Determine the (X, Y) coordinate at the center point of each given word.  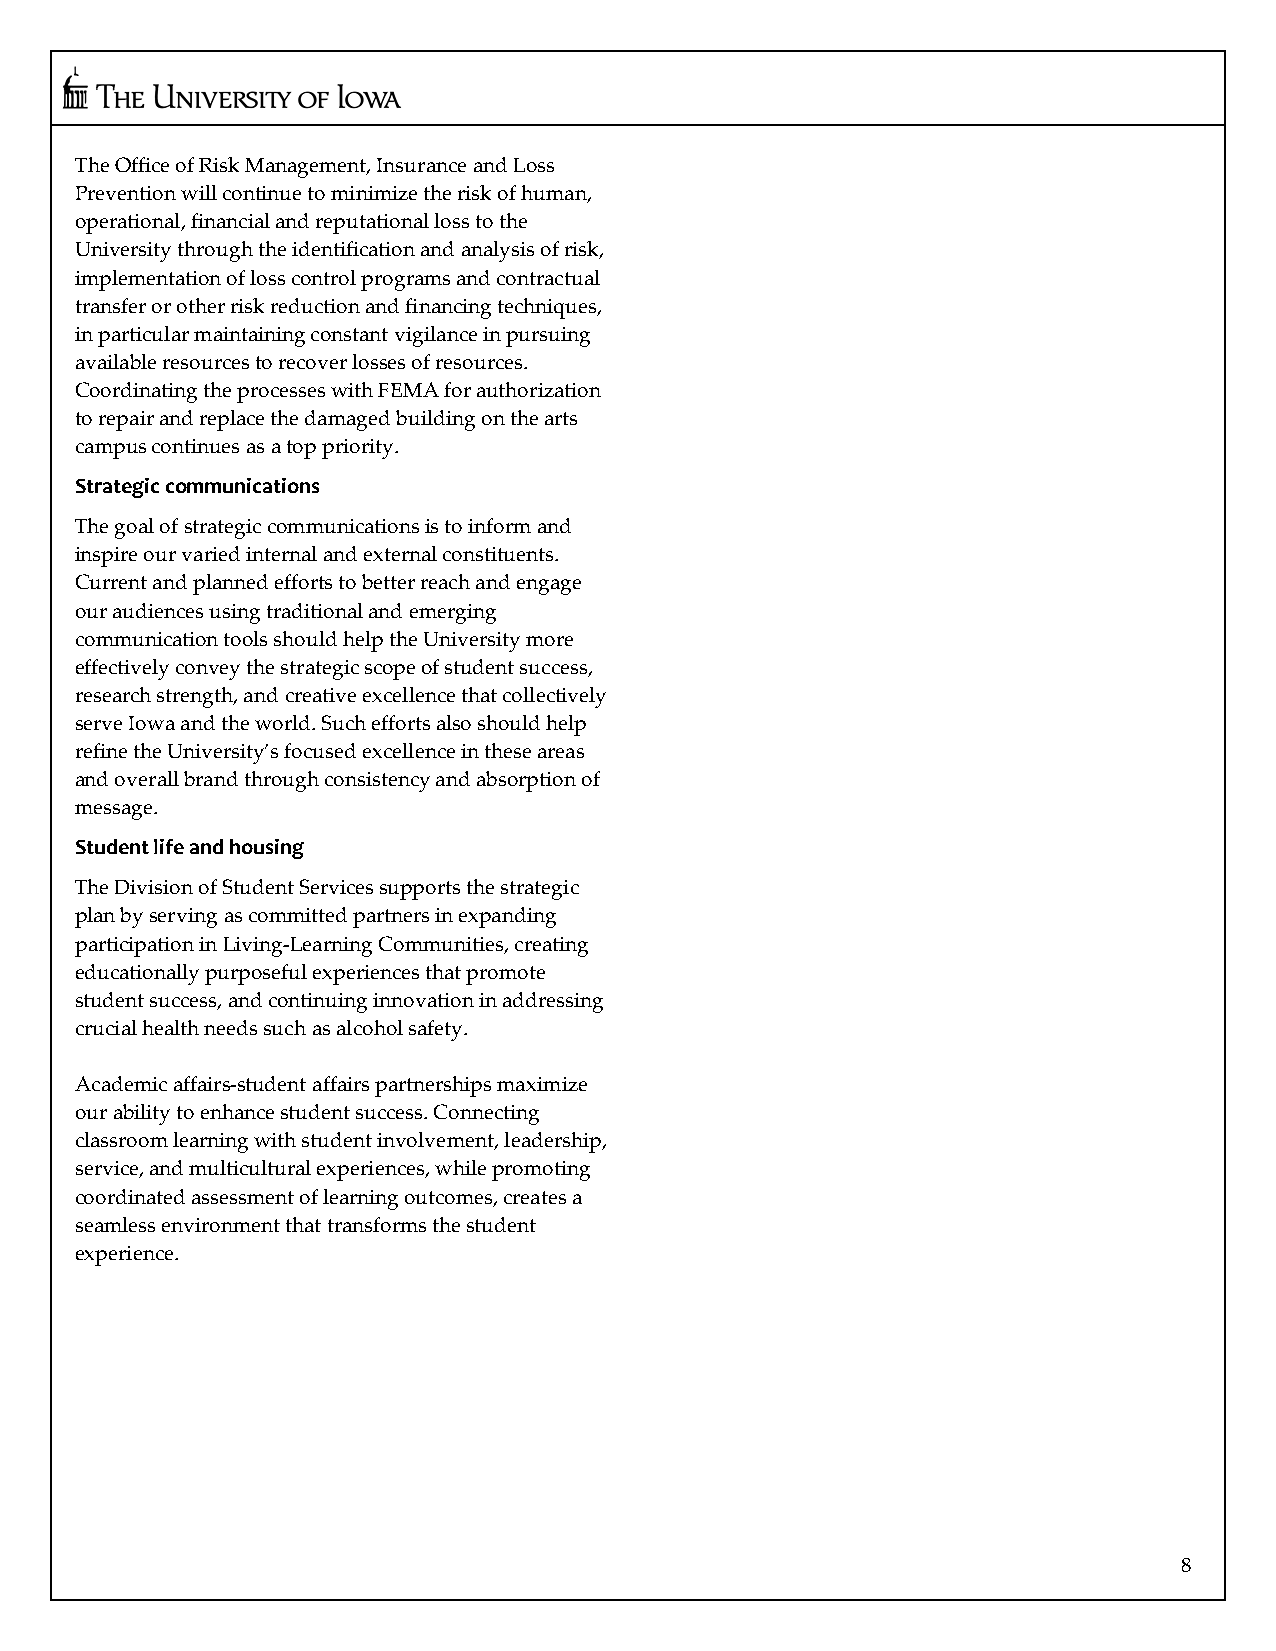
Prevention (126, 193)
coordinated (130, 1196)
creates (535, 1197)
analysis (498, 251)
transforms (377, 1224)
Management (307, 168)
